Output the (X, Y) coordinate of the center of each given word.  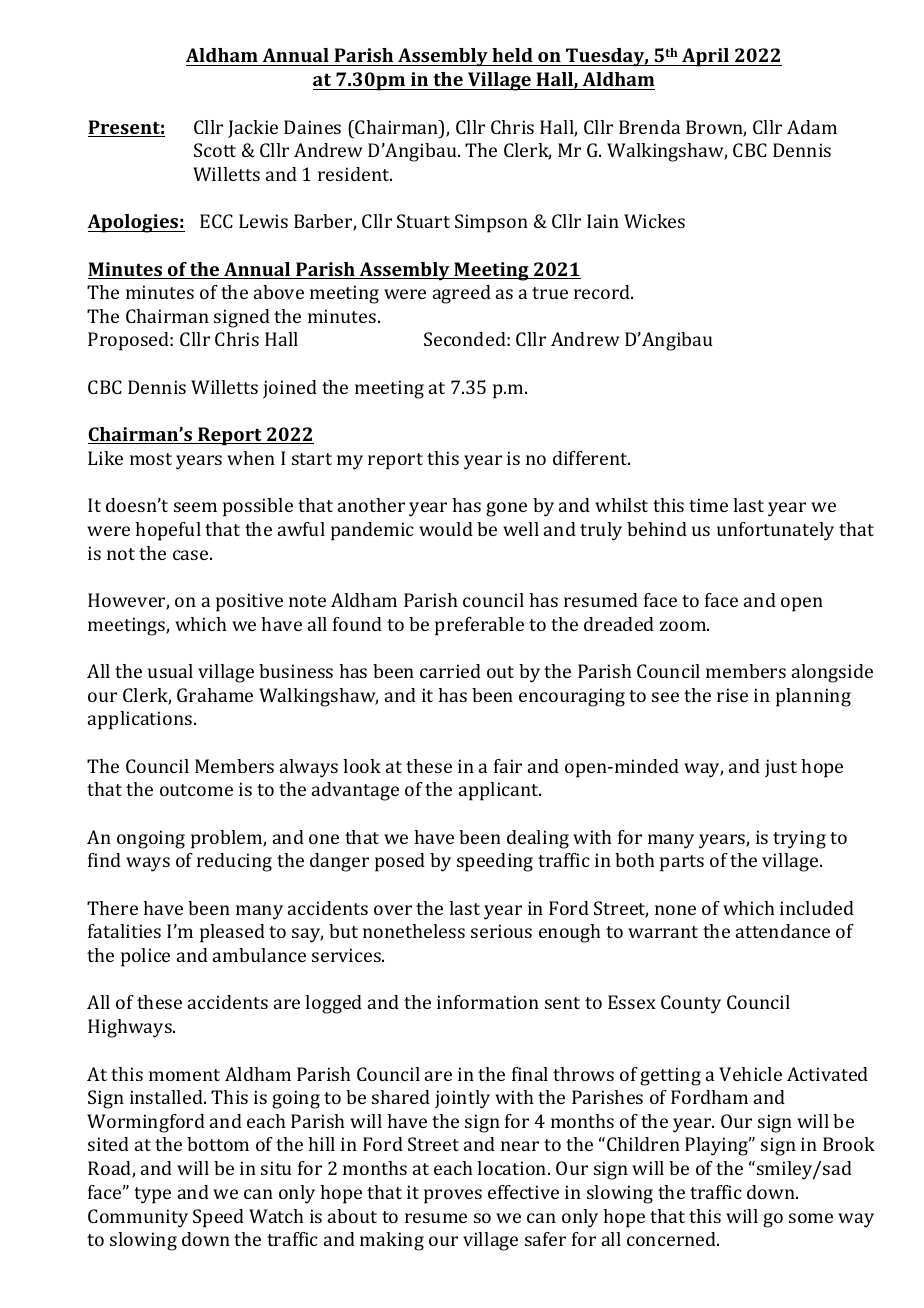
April (705, 57)
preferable (479, 626)
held (512, 55)
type (152, 1195)
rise (732, 695)
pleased (232, 933)
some (811, 1218)
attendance (783, 931)
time (708, 505)
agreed (462, 294)
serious (501, 931)
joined (290, 389)
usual (170, 671)
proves (453, 1196)
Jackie (253, 129)
